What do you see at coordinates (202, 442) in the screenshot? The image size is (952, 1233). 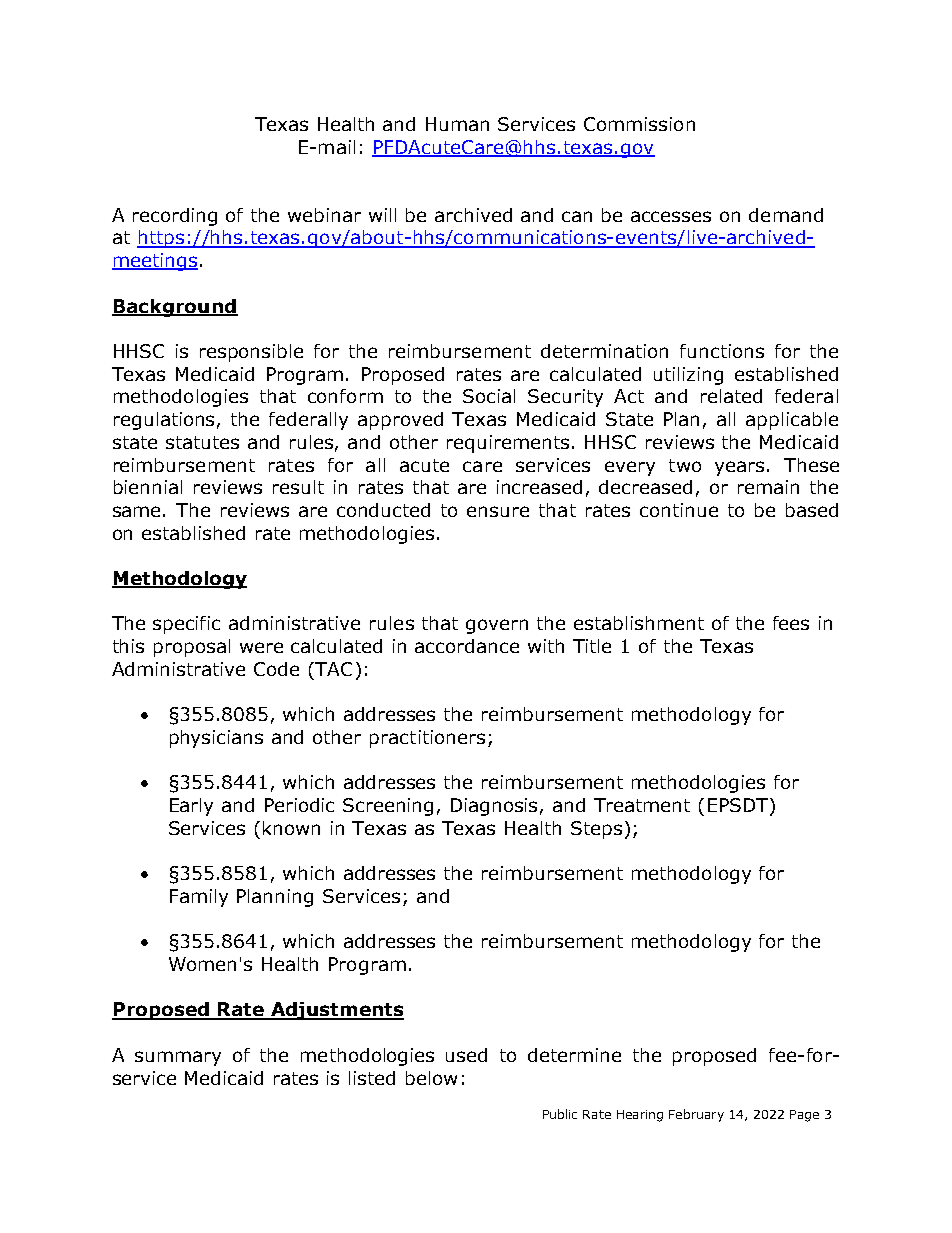 I see `statutes` at bounding box center [202, 442].
